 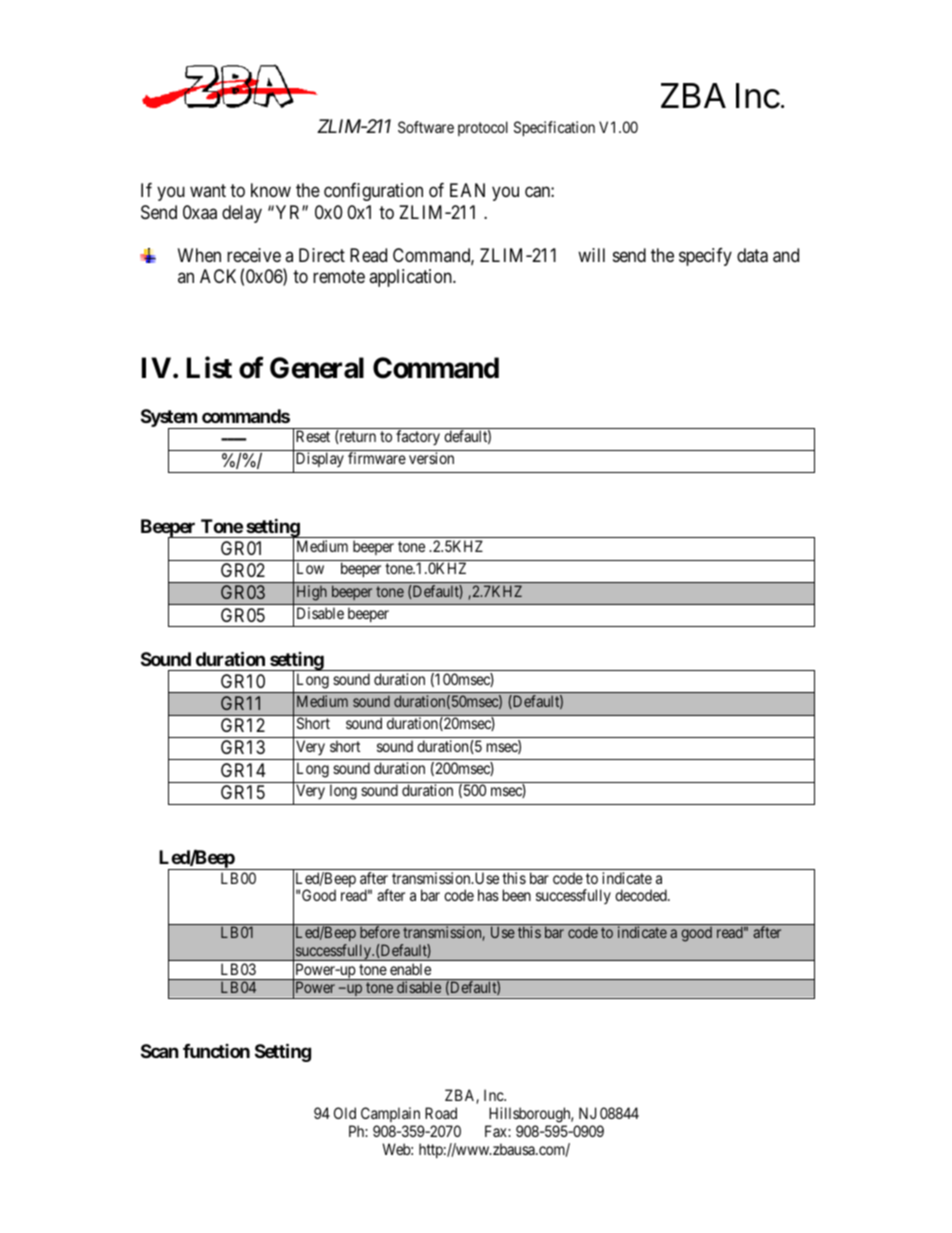 I want to click on System, so click(x=170, y=419).
